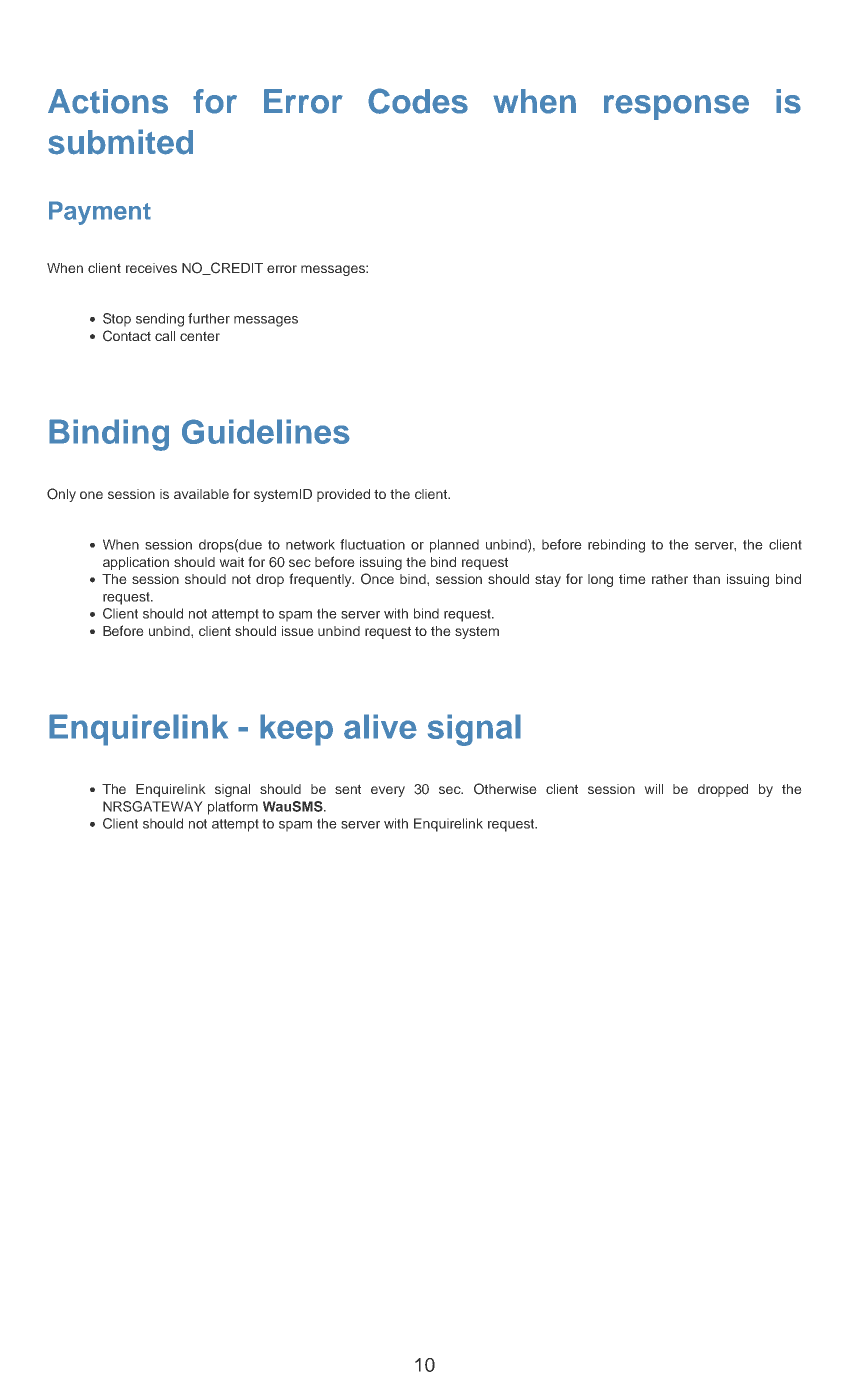 The width and height of the document is (849, 1400). Describe the element at coordinates (120, 142) in the document. I see `submited` at that location.
